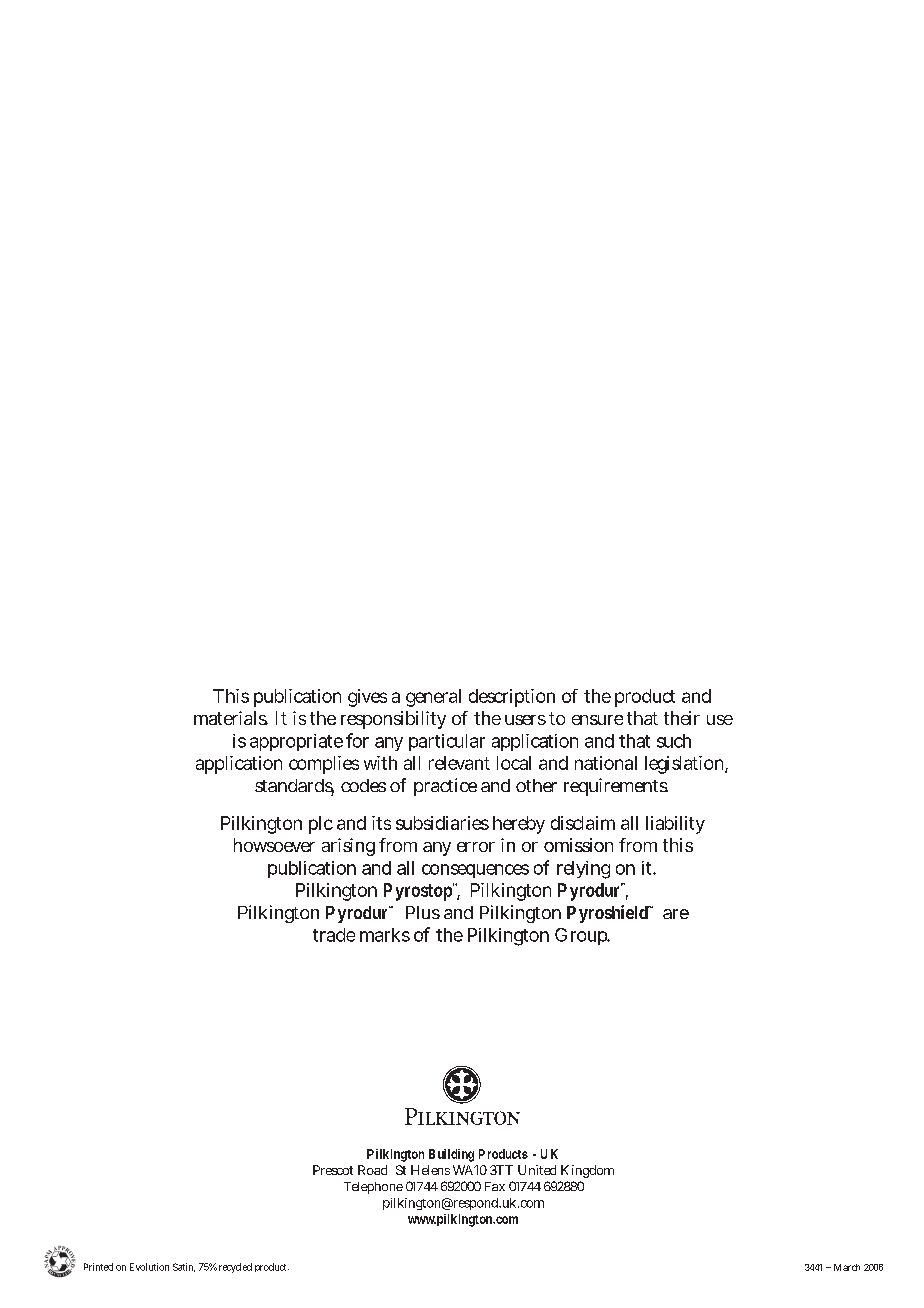  What do you see at coordinates (476, 847) in the page?
I see `error` at bounding box center [476, 847].
